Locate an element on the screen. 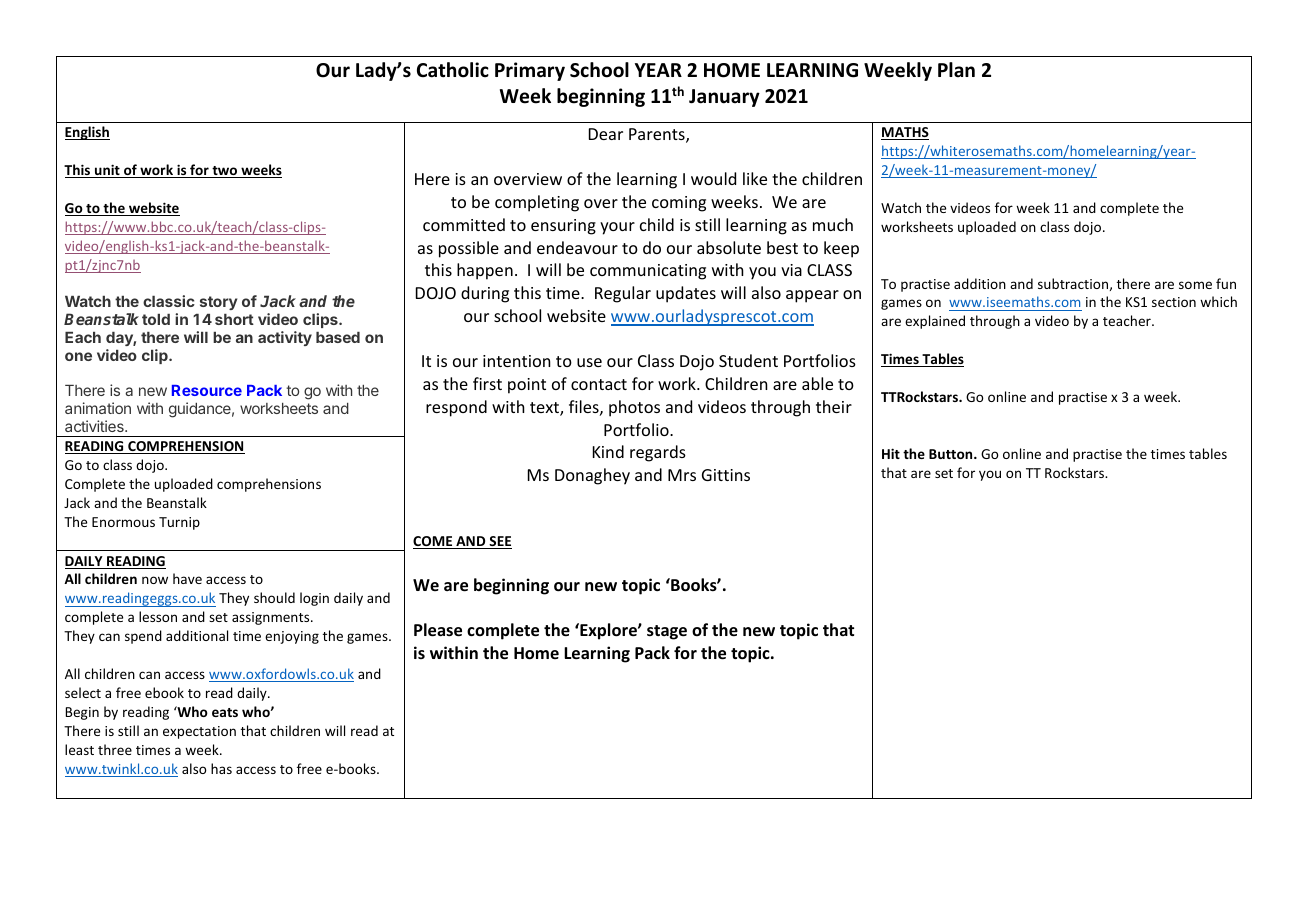 The image size is (1308, 924). section is located at coordinates (1174, 302).
